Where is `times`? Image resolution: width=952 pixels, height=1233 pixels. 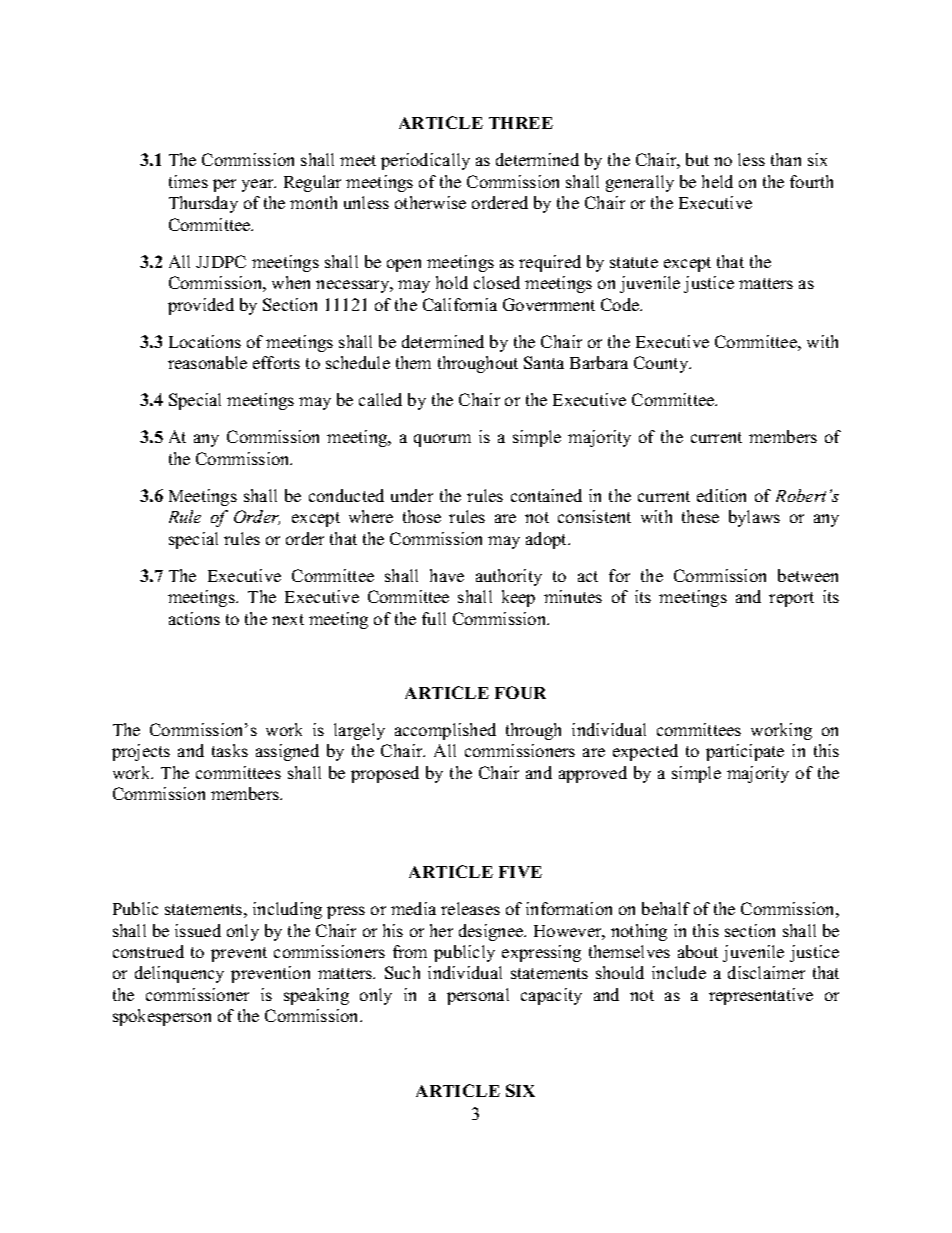 times is located at coordinates (188, 181).
